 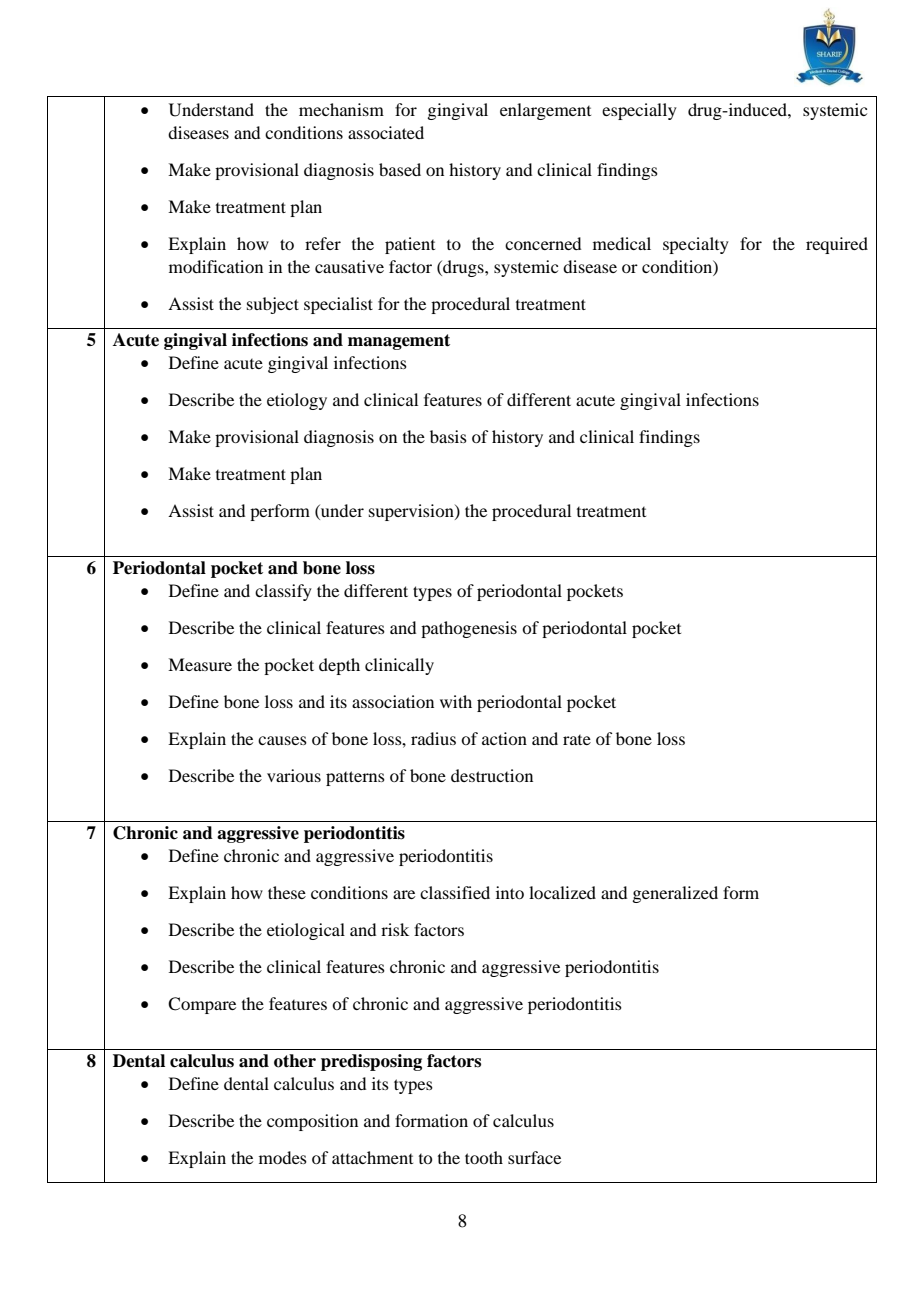 What do you see at coordinates (294, 775) in the page?
I see `various` at bounding box center [294, 775].
